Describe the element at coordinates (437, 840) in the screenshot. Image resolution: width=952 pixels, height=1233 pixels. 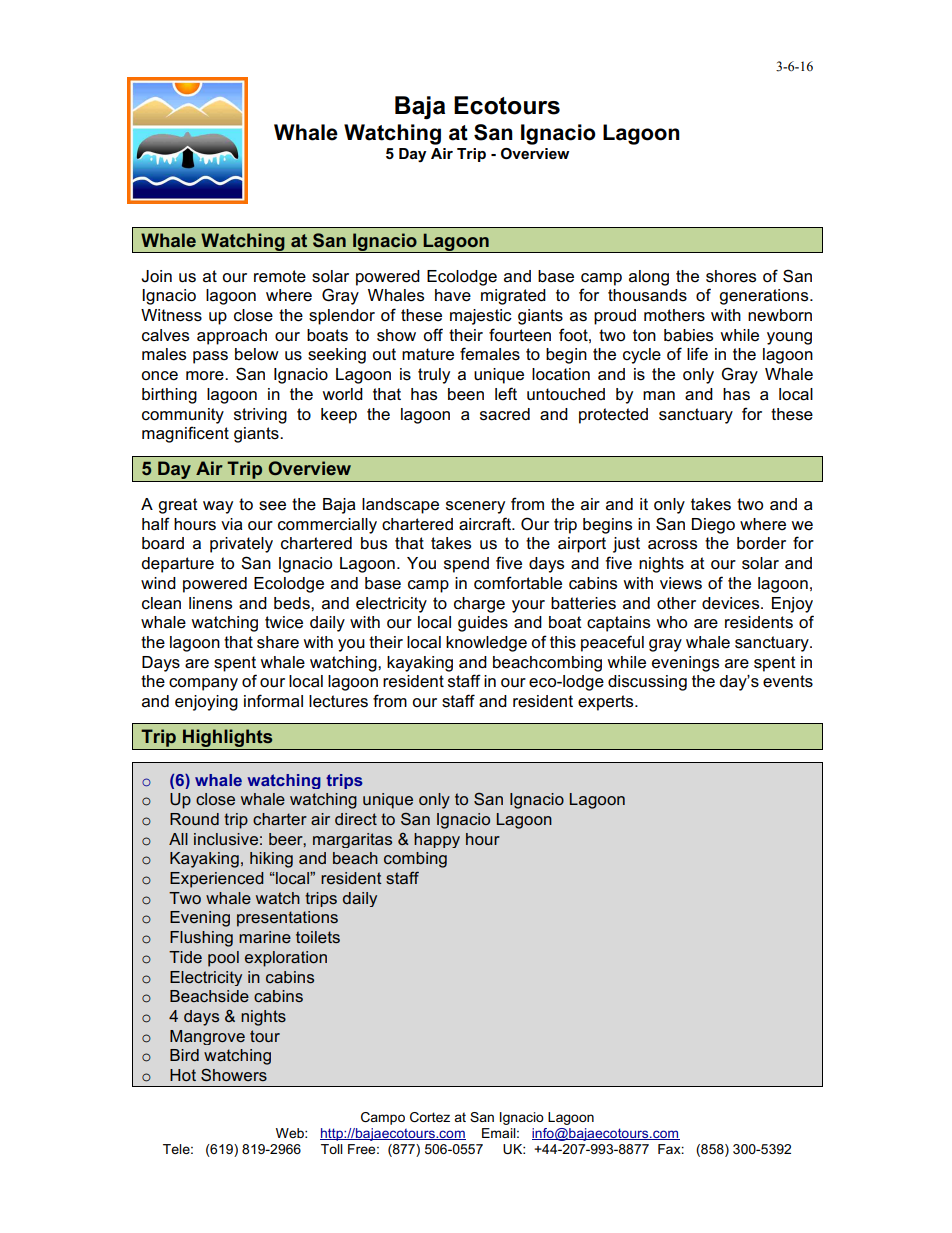
I see `happy` at that location.
